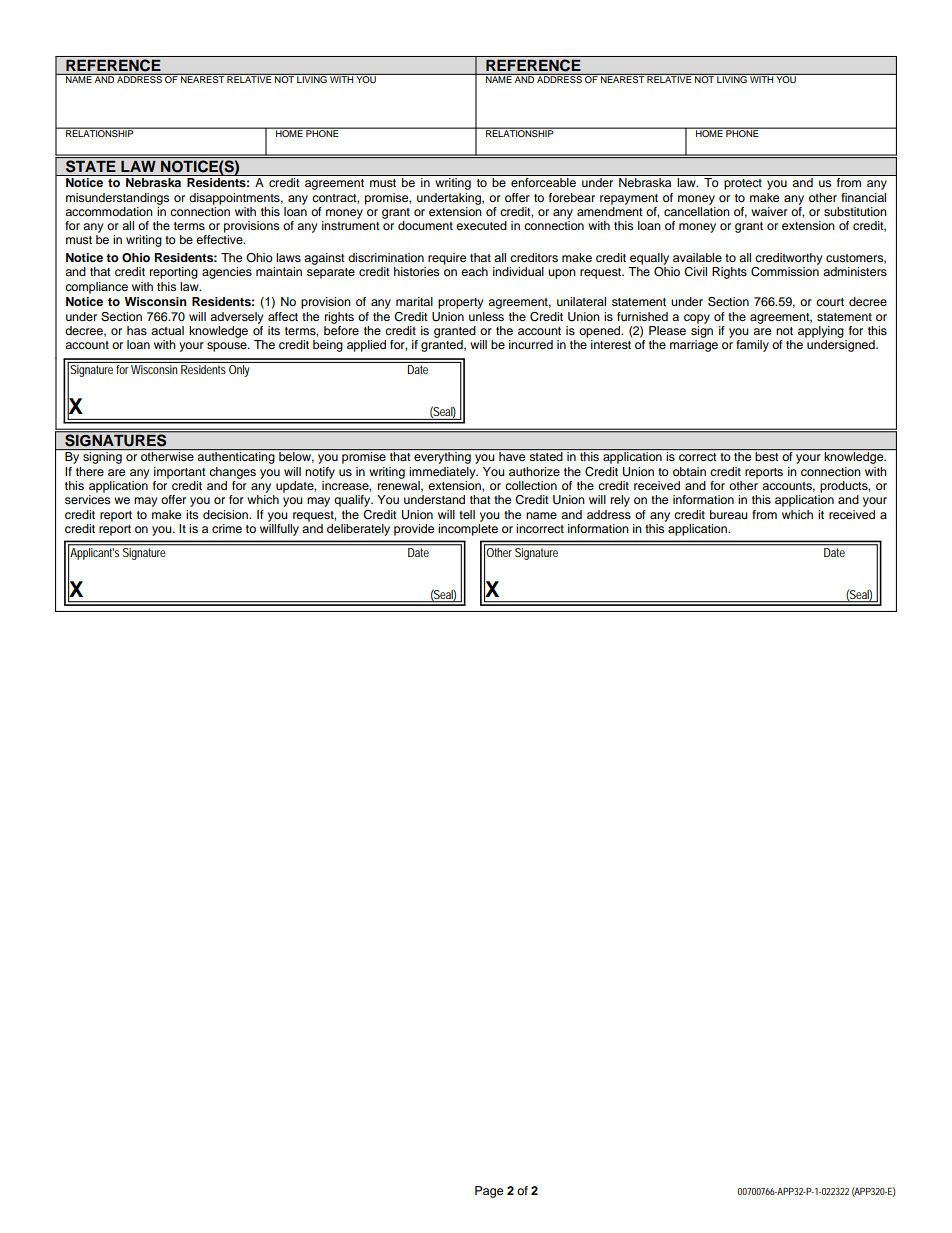 The height and width of the page is (1233, 952). What do you see at coordinates (481, 225) in the page?
I see `executed` at bounding box center [481, 225].
